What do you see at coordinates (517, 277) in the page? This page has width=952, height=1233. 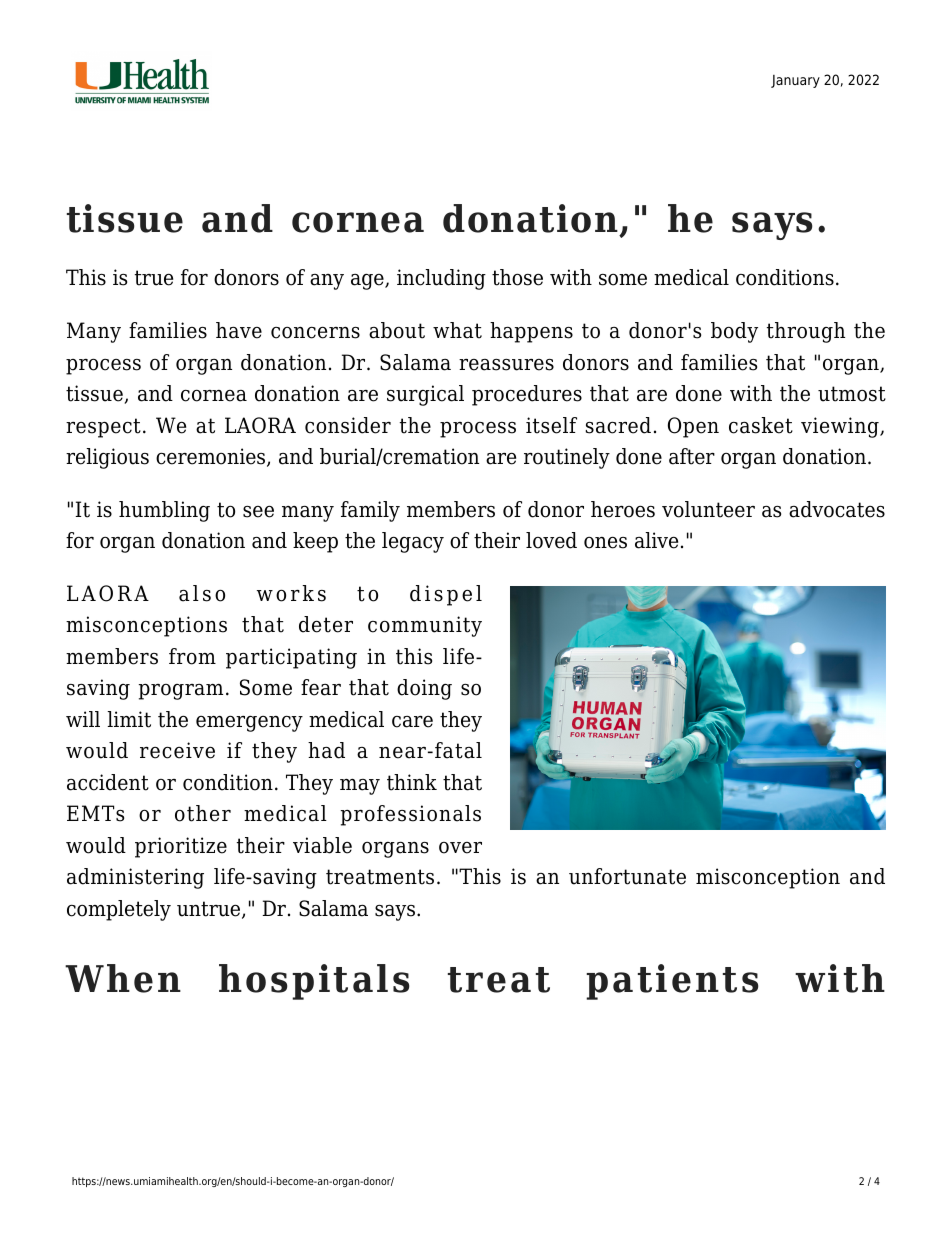 I see `those` at bounding box center [517, 277].
